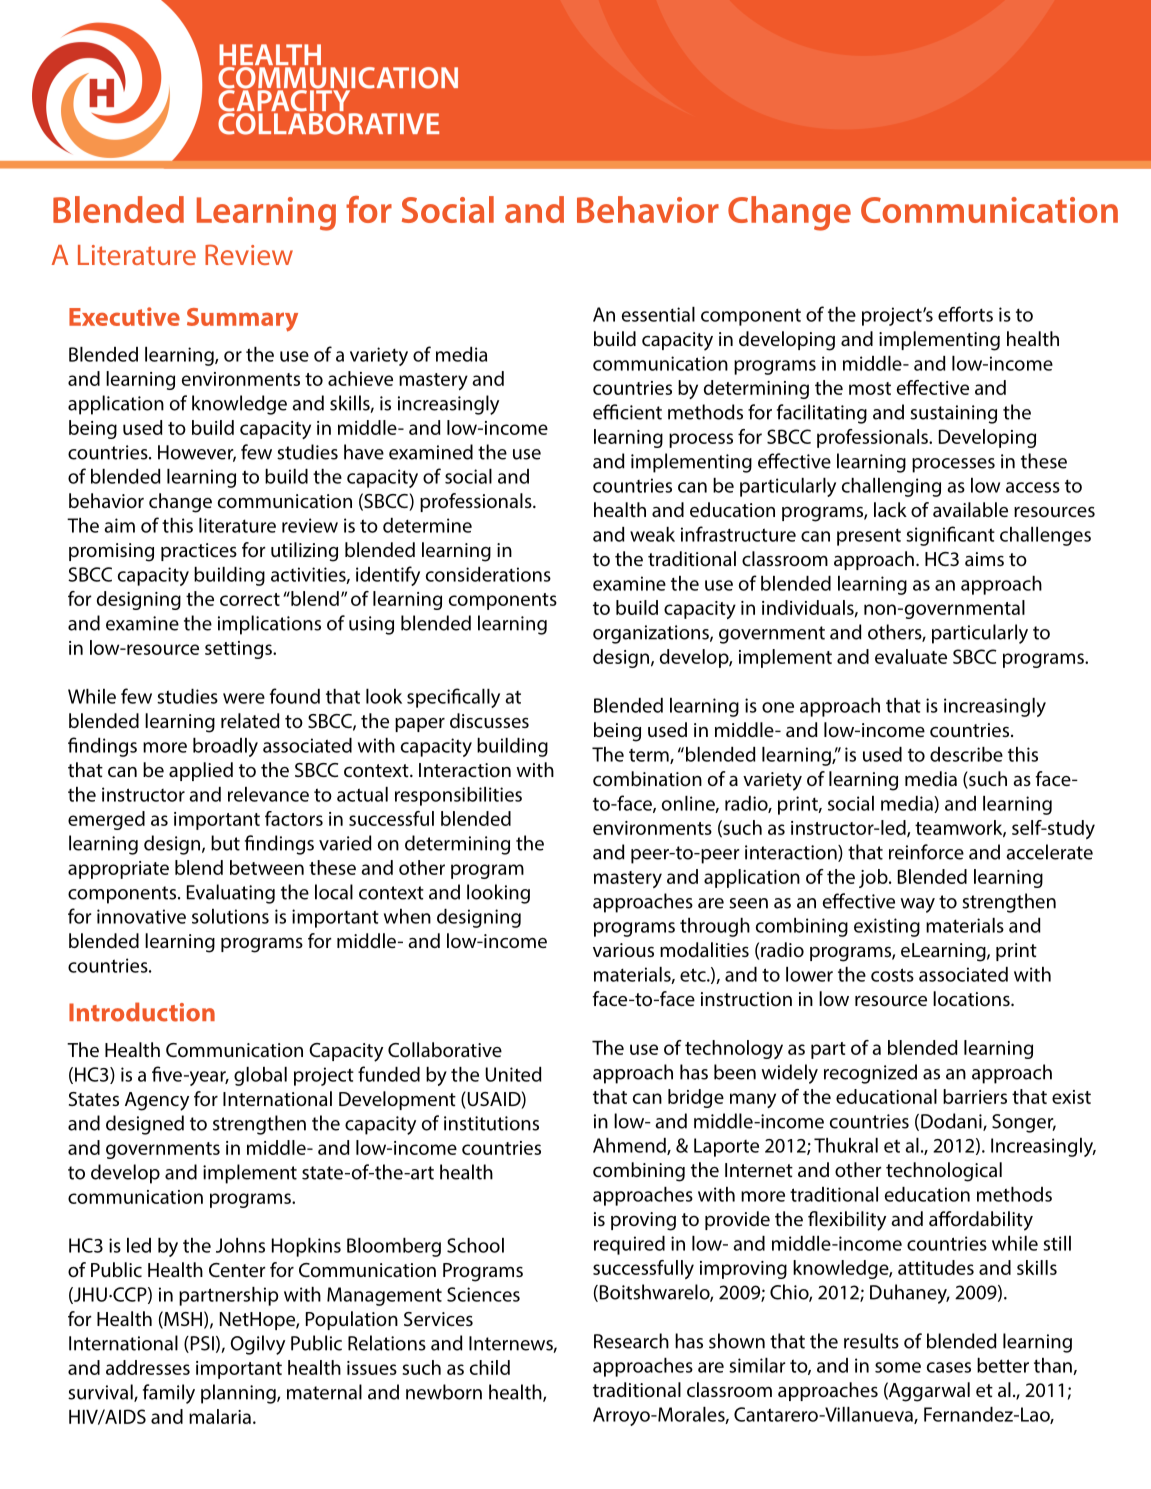  Describe the element at coordinates (944, 1172) in the image. I see `technological` at that location.
